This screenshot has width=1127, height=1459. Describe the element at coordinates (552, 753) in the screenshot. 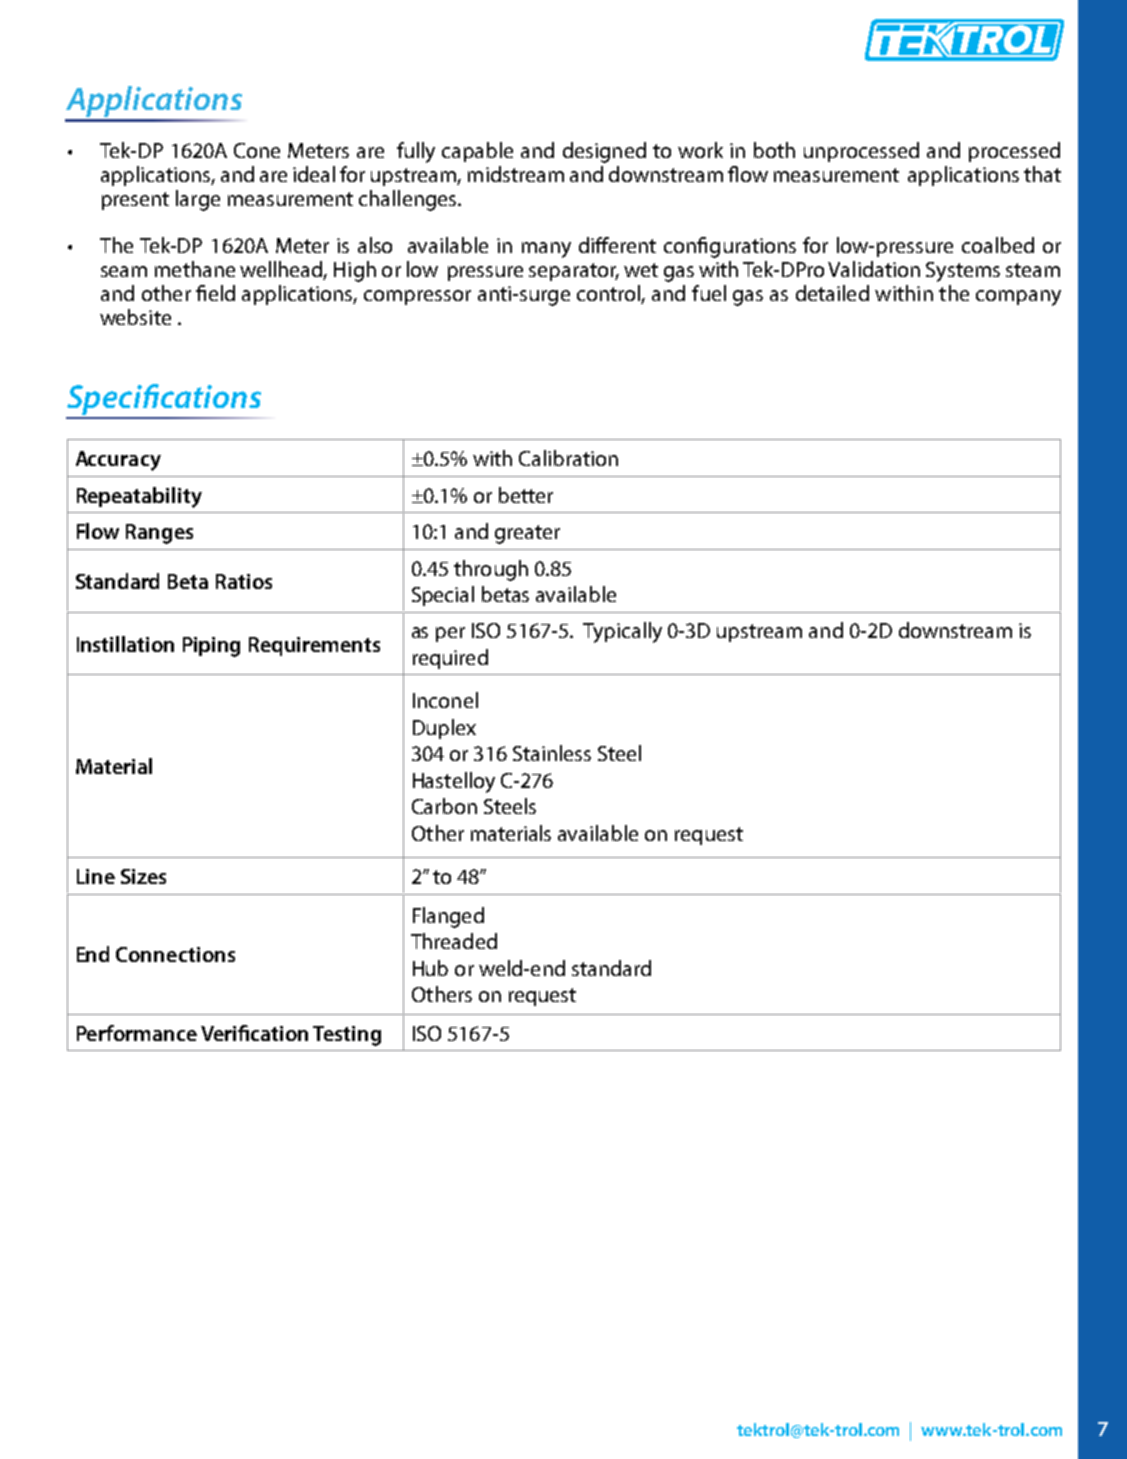

I see `Stainless` at that location.
